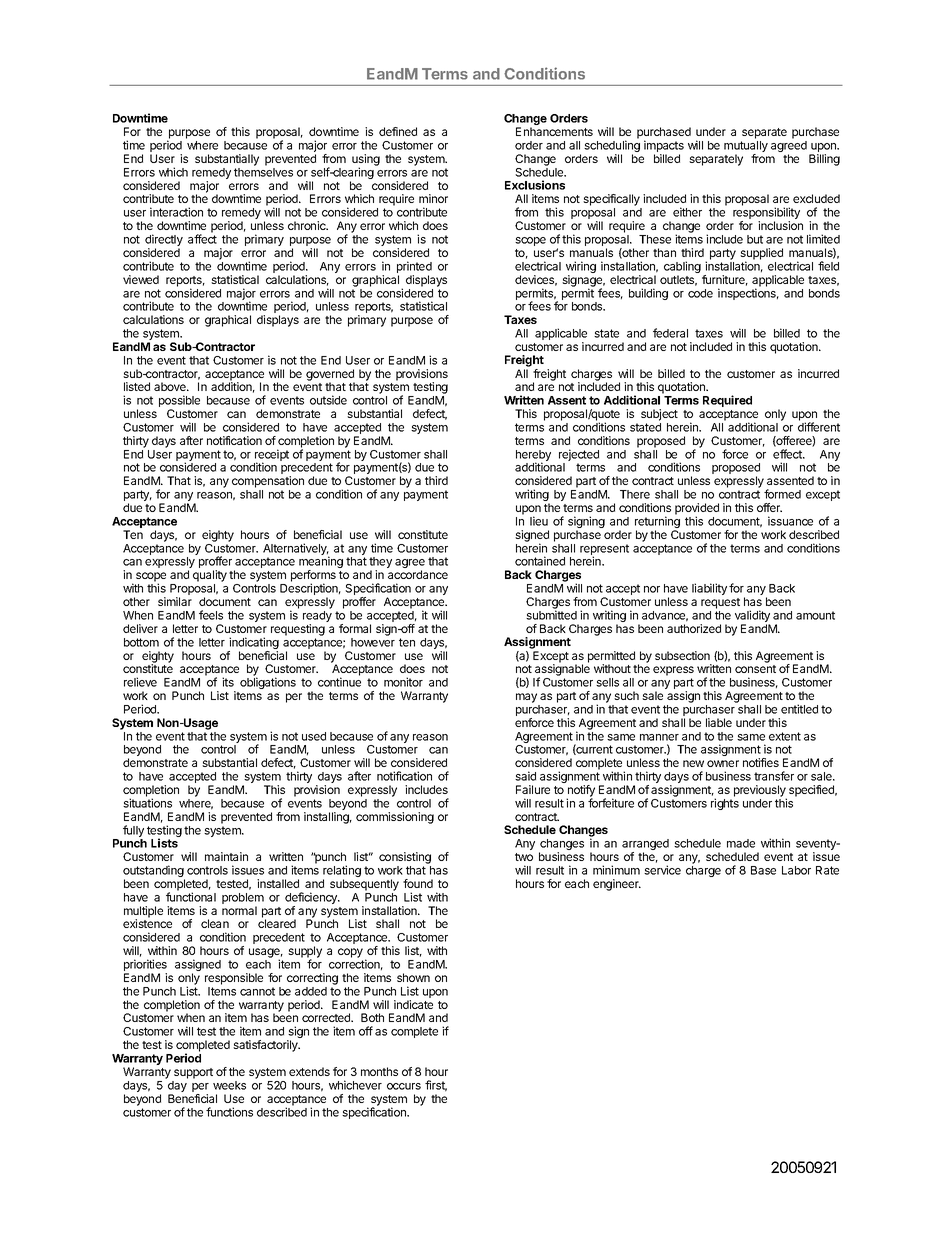 This image has width=952, height=1233. Describe the element at coordinates (525, 776) in the image. I see `said` at that location.
